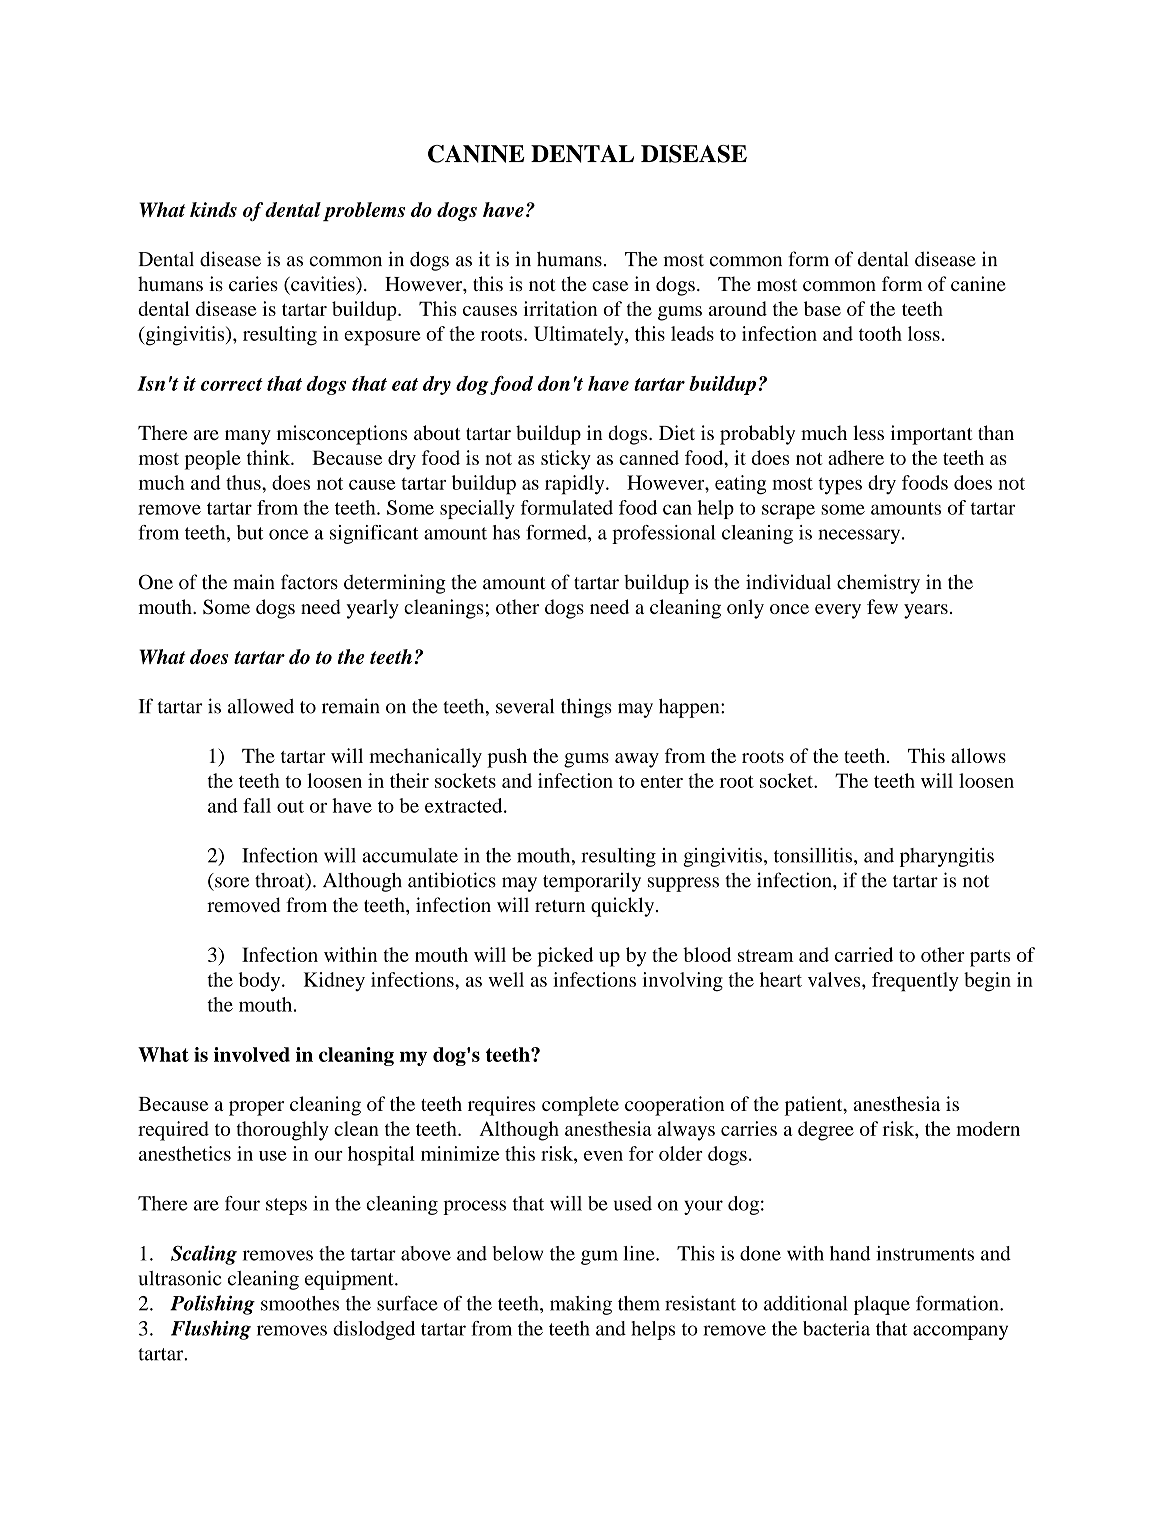  What do you see at coordinates (253, 283) in the image?
I see `caries` at bounding box center [253, 283].
